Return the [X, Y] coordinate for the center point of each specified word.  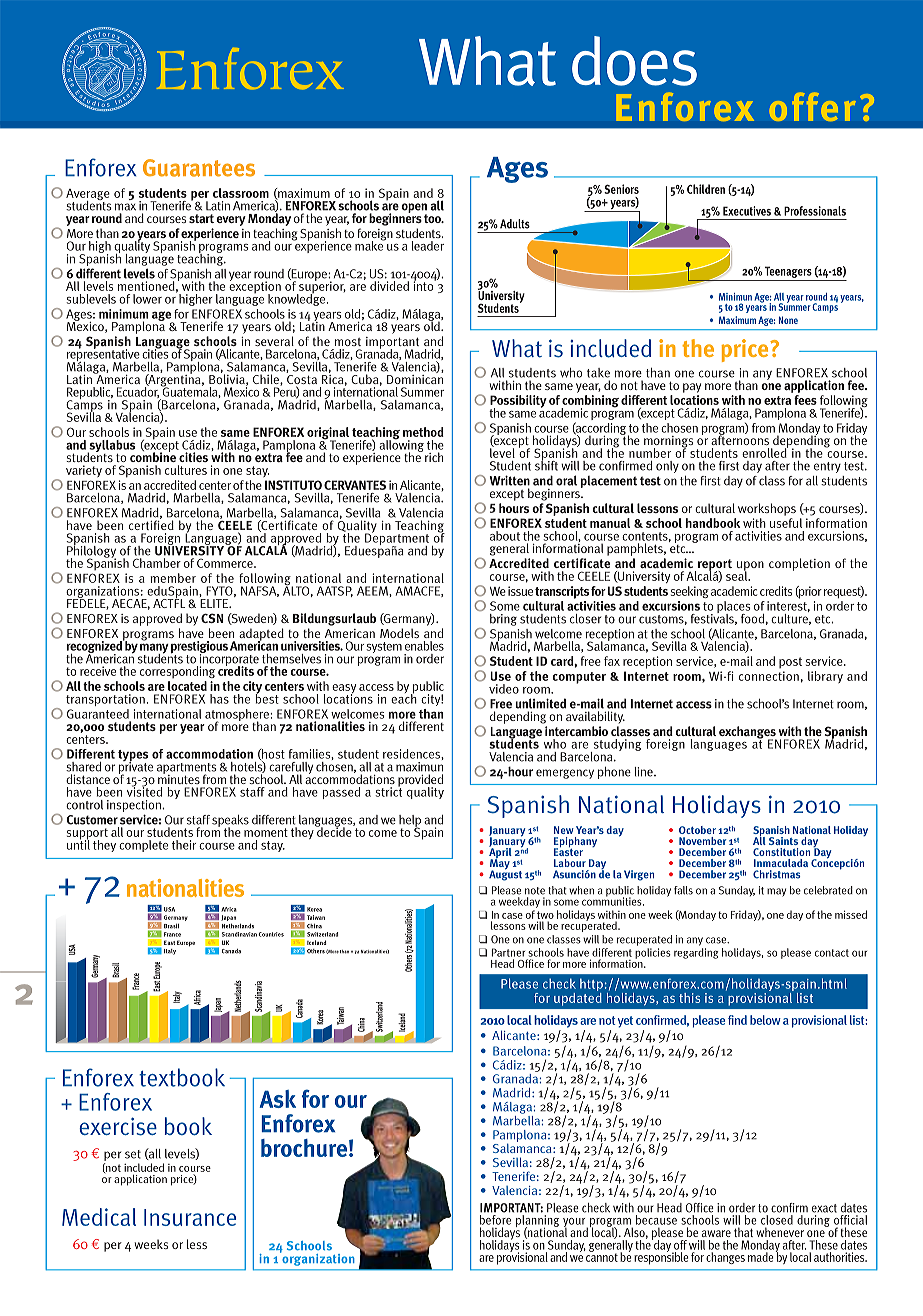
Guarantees [199, 168]
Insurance [190, 1217]
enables [424, 646]
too [433, 218]
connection [769, 676]
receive [98, 671]
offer [812, 106]
